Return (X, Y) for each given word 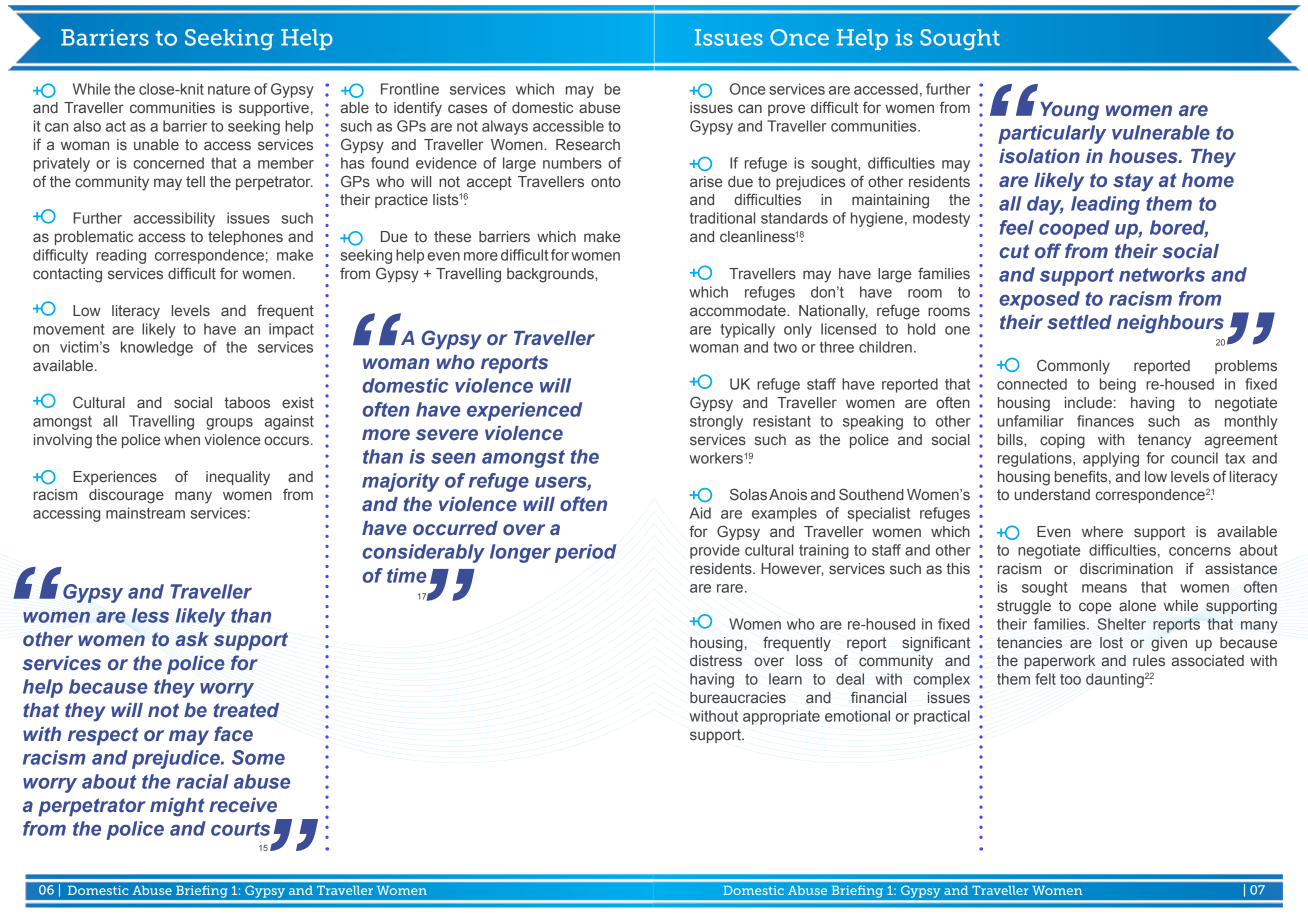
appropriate (781, 717)
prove (786, 110)
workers (716, 458)
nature (229, 89)
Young (1069, 111)
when (182, 439)
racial (202, 781)
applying (1111, 459)
